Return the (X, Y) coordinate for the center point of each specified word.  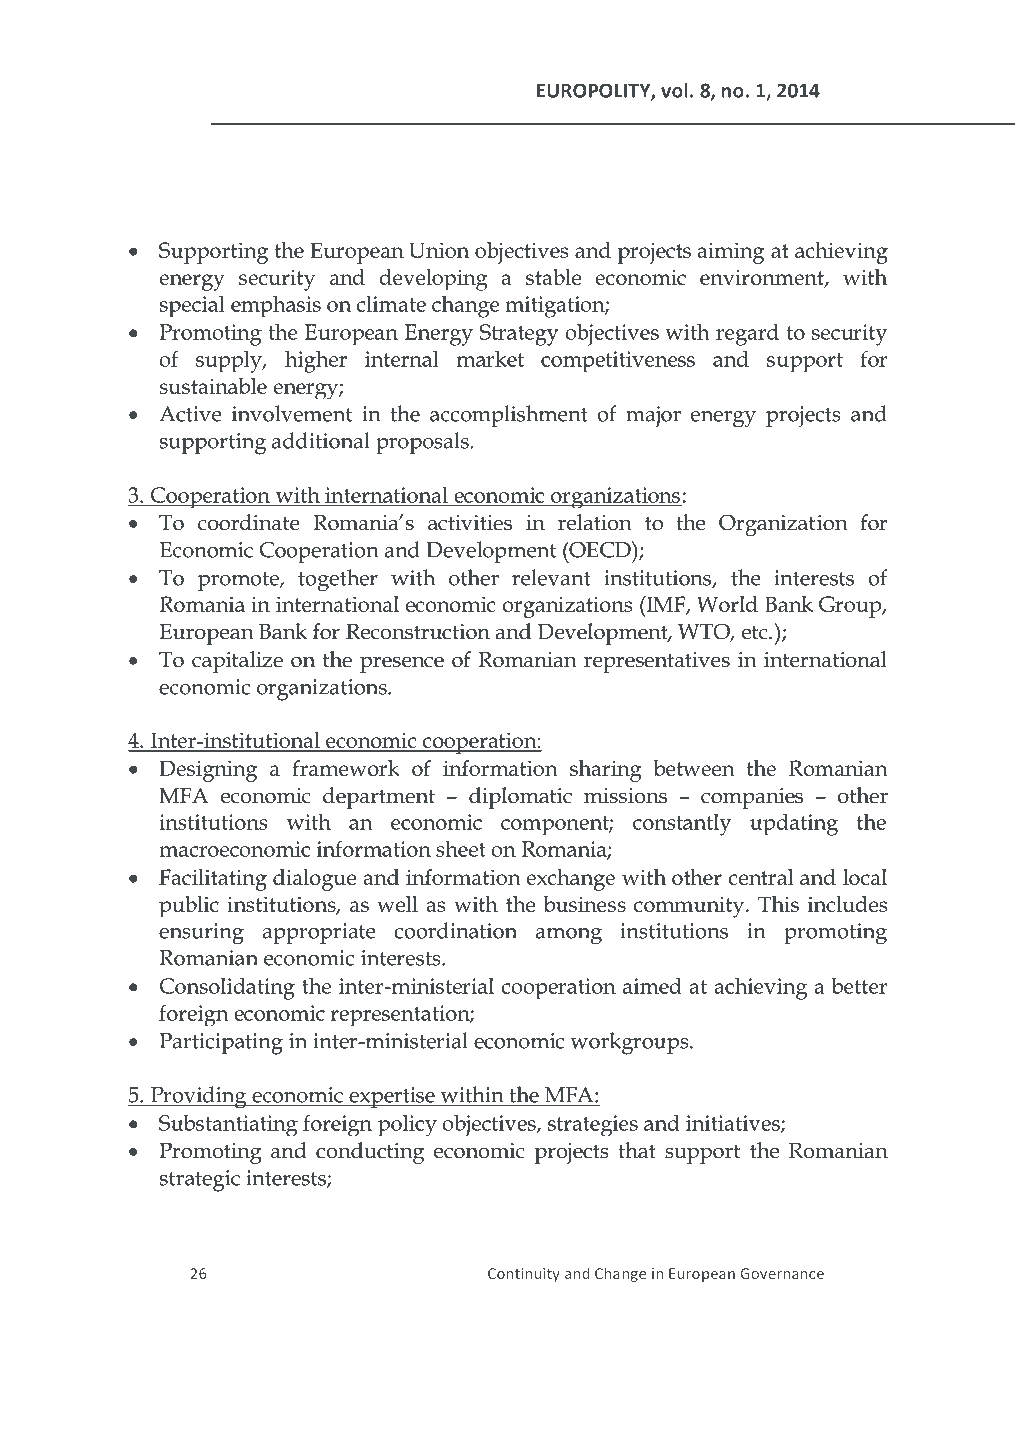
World (727, 604)
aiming (730, 253)
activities (470, 523)
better (859, 986)
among (569, 936)
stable (553, 277)
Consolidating (227, 988)
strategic (200, 1181)
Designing (208, 771)
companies (752, 798)
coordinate (249, 522)
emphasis (276, 306)
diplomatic (520, 798)
